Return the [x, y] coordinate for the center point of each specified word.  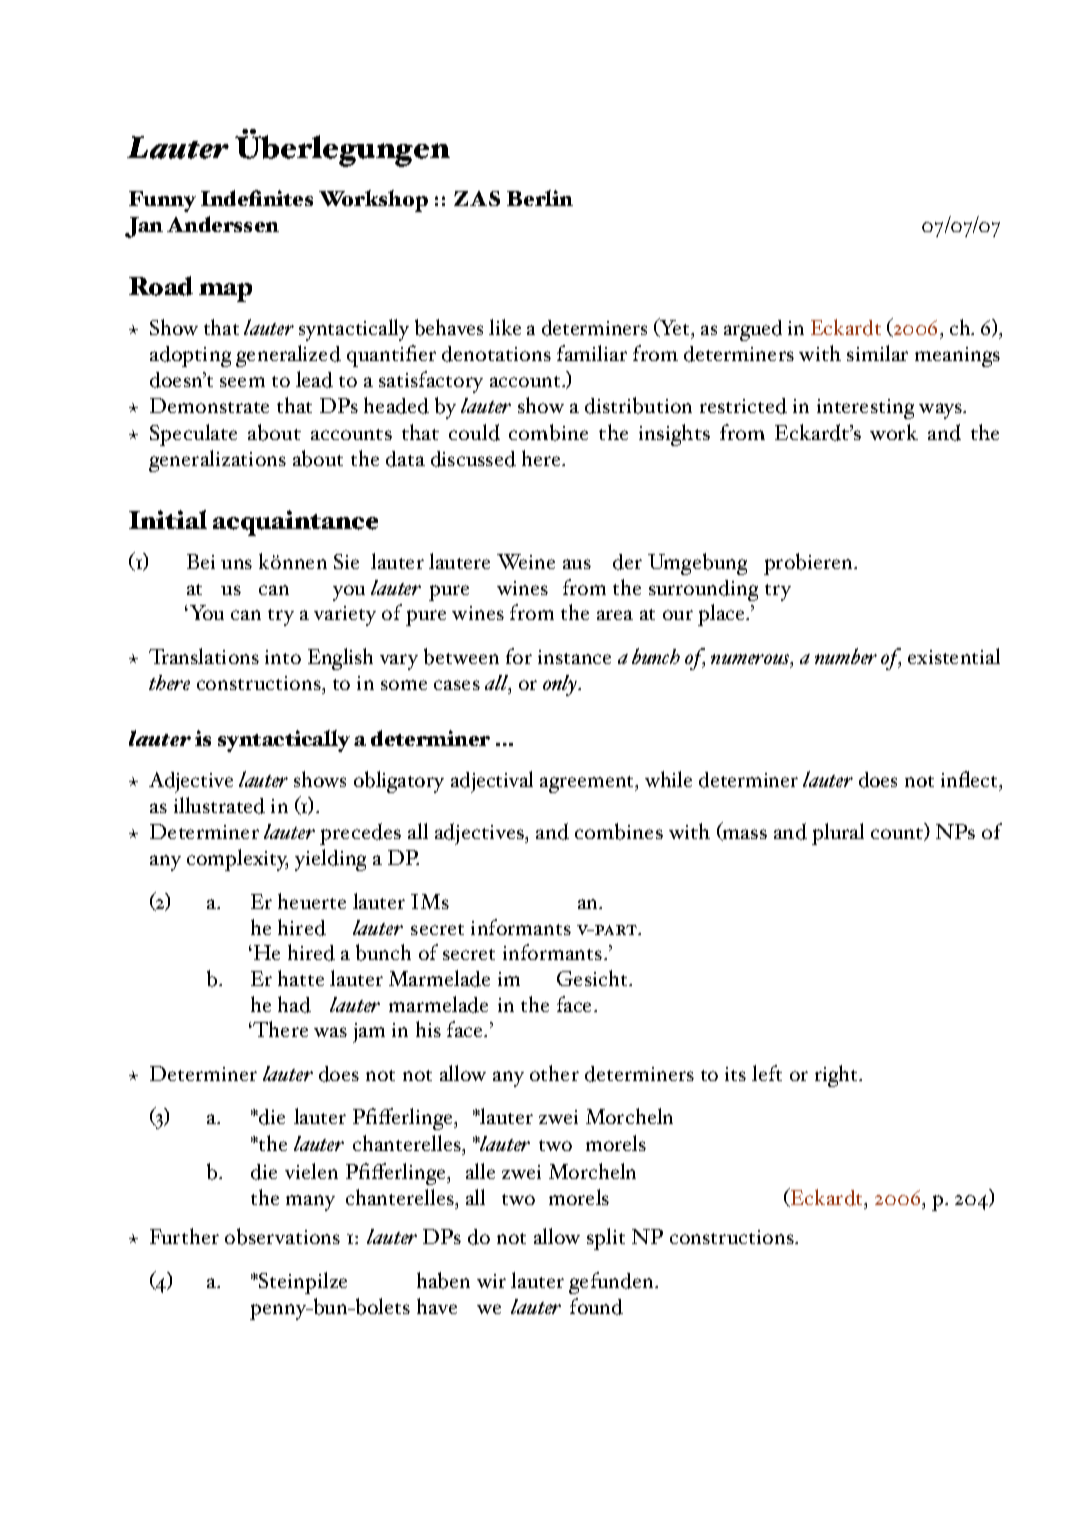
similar [877, 353]
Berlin [540, 198]
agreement [588, 784]
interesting [865, 409]
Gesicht [593, 978]
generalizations [217, 461]
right [837, 1076]
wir [491, 1281]
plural [838, 834]
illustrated [219, 805]
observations [282, 1236]
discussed [473, 459]
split [606, 1239]
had [294, 1004]
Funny [162, 201]
